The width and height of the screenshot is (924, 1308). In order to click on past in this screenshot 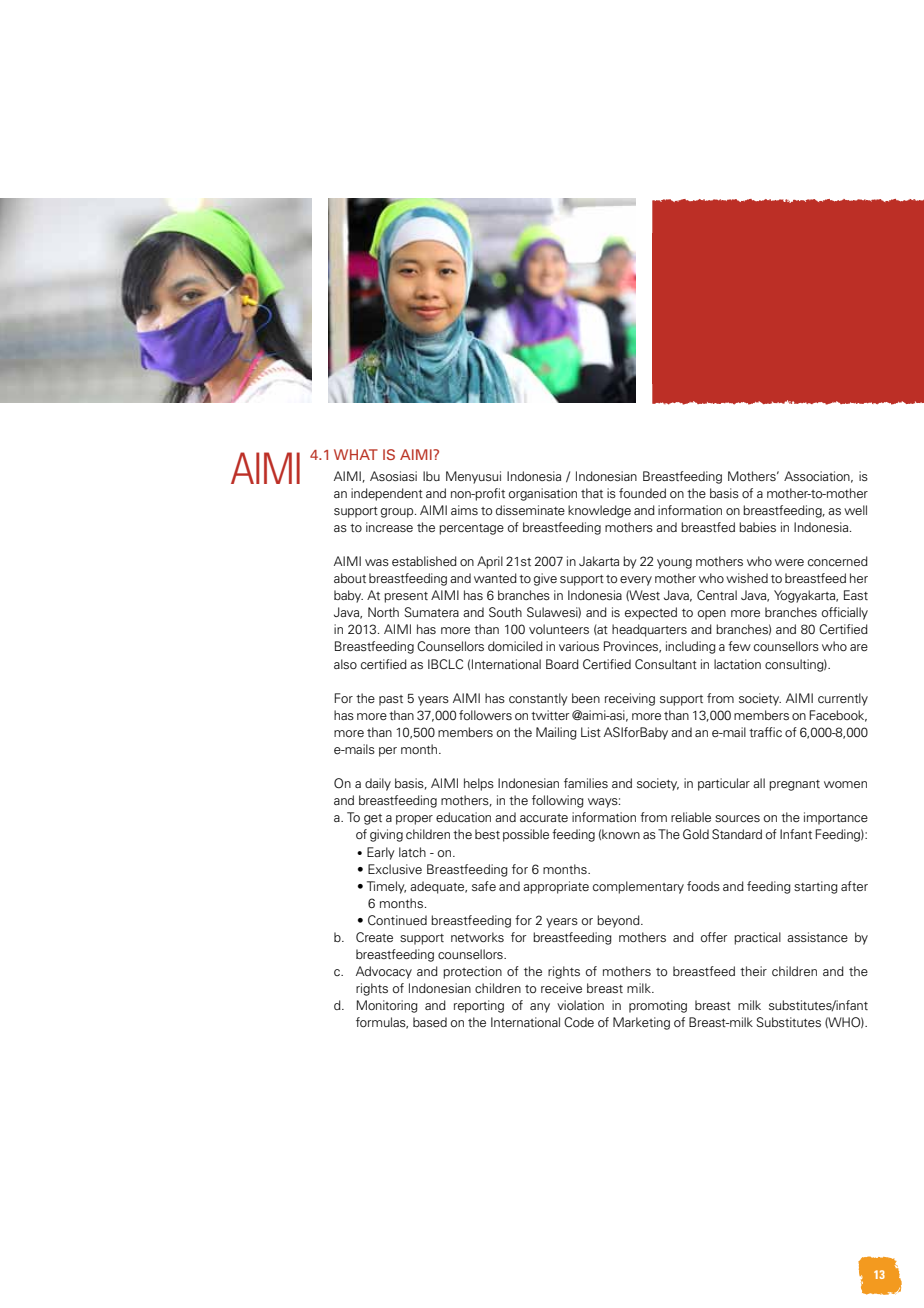, I will do `click(391, 700)`.
